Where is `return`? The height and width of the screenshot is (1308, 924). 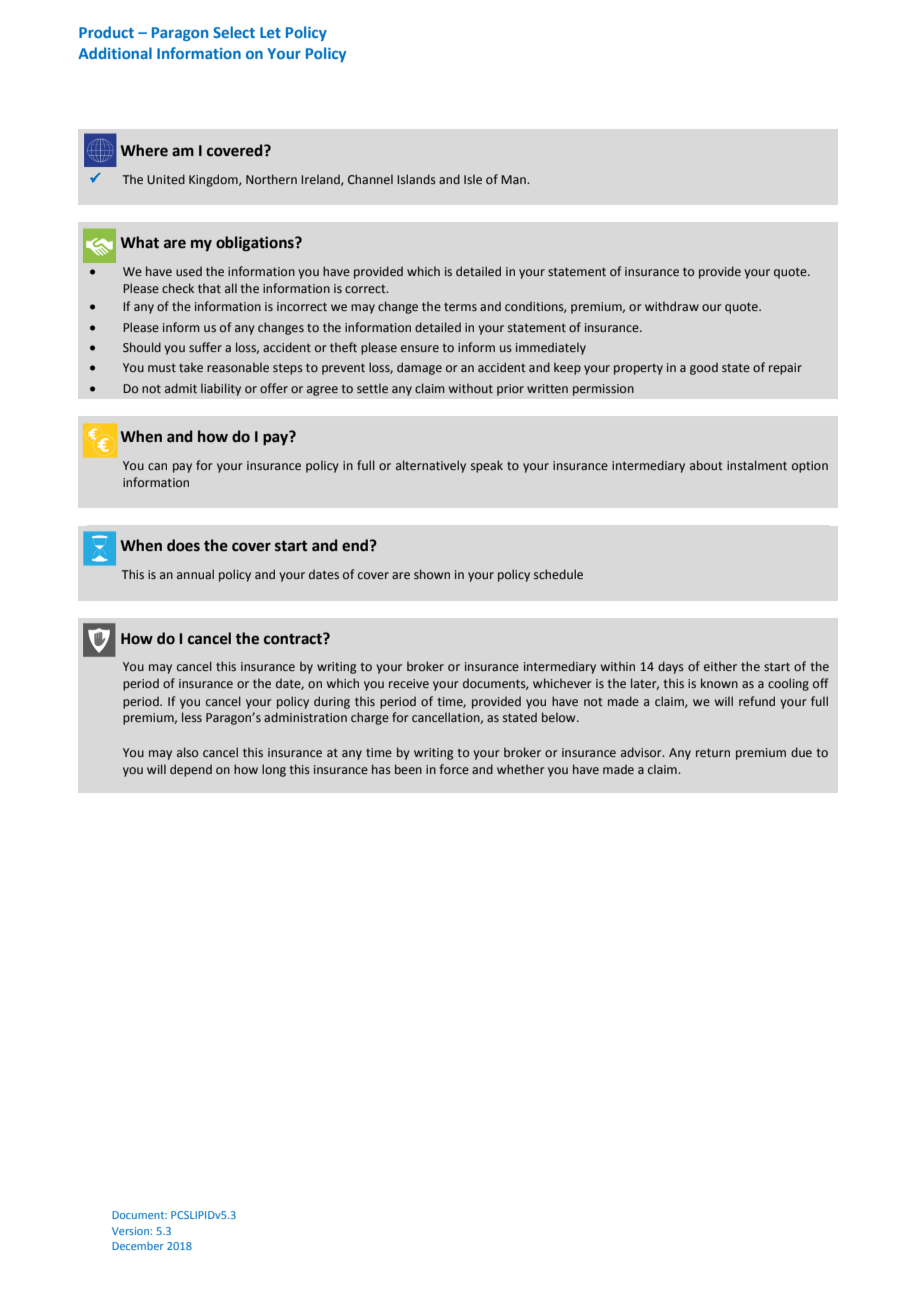
return is located at coordinates (713, 752).
